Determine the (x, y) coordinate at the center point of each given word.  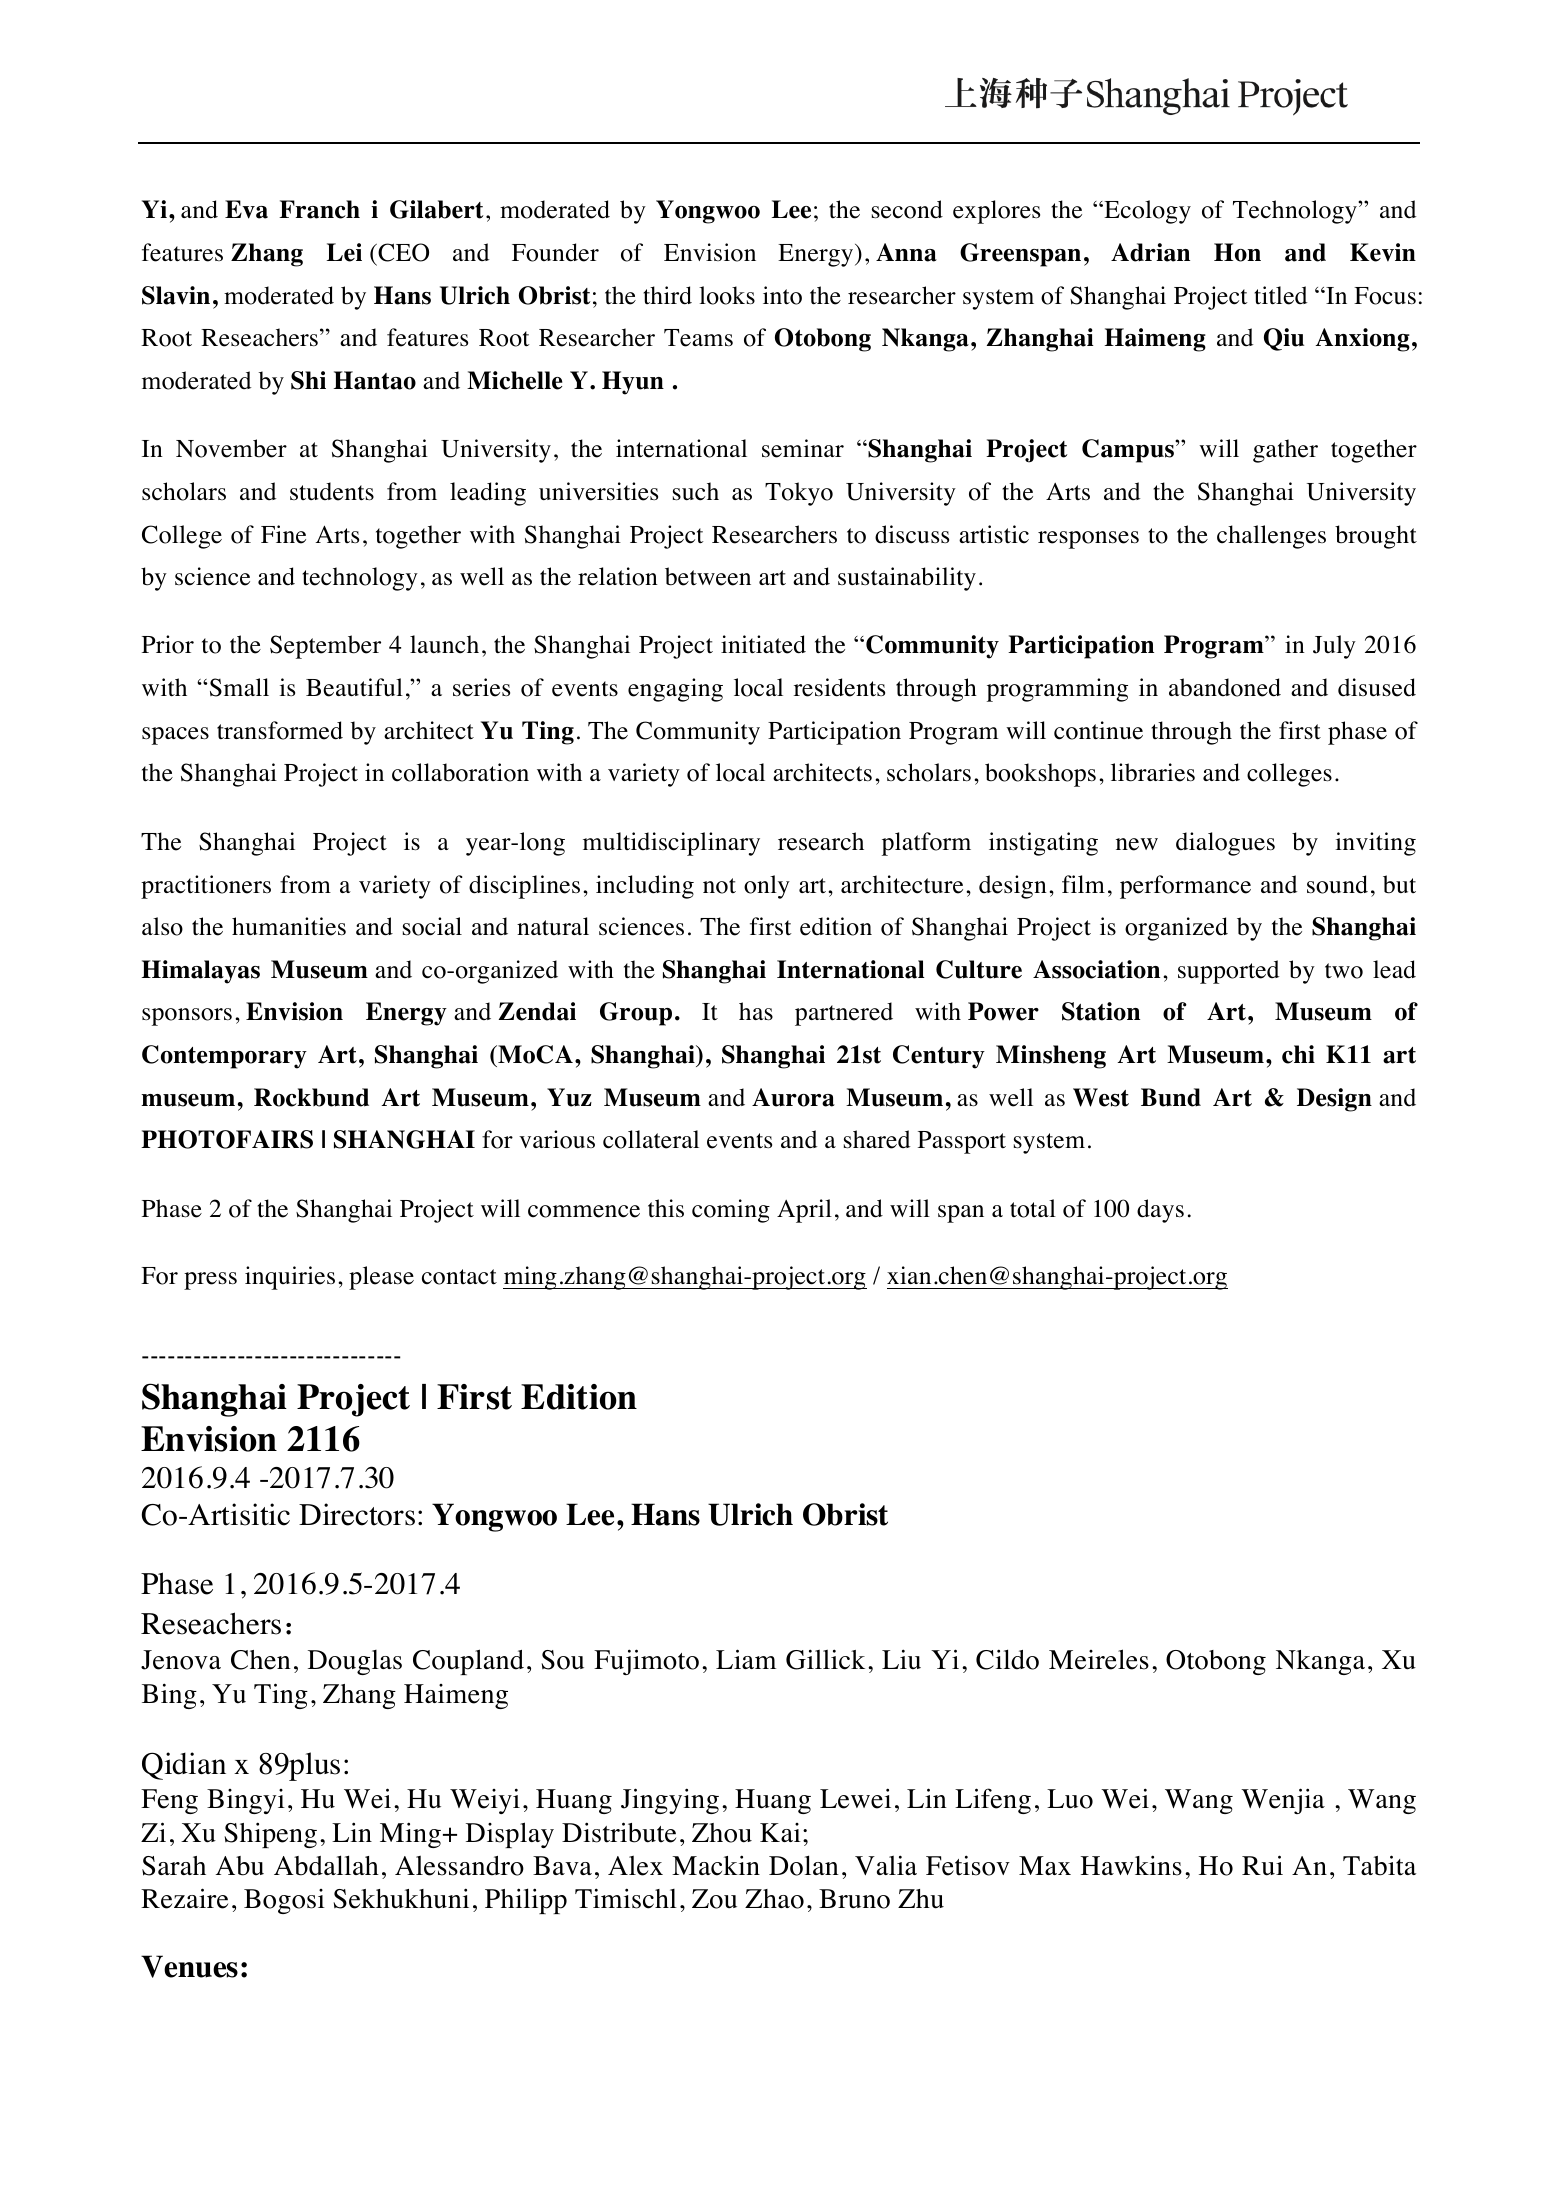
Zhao (774, 1899)
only (767, 887)
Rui (1262, 1865)
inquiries (290, 1278)
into (782, 295)
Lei (344, 252)
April (804, 1211)
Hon (1237, 252)
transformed (280, 730)
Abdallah (326, 1865)
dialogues (1225, 844)
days (1160, 1211)
